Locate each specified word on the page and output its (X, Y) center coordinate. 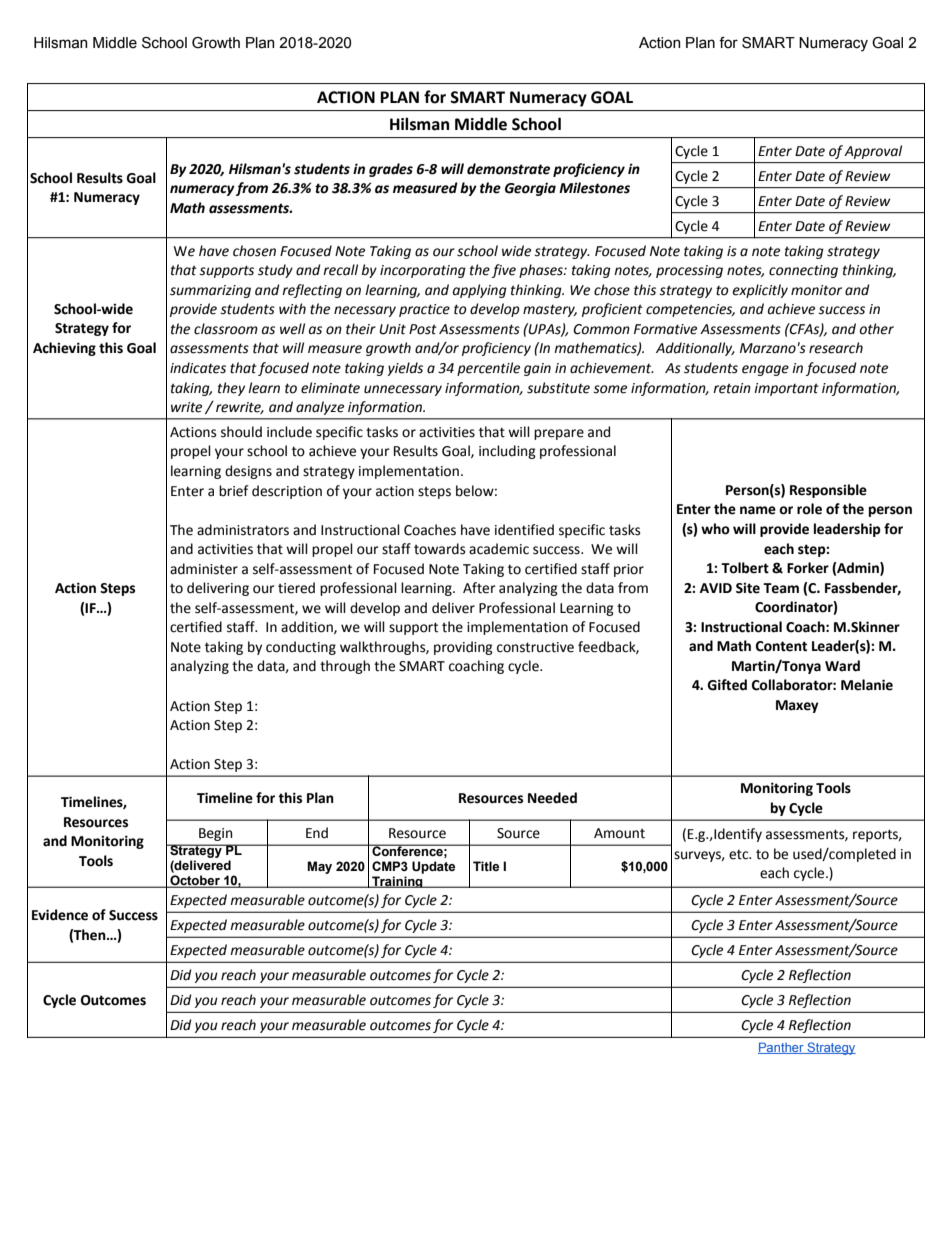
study (275, 271)
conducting (301, 648)
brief (233, 491)
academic (499, 549)
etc (740, 854)
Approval (873, 152)
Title (486, 866)
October (195, 881)
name (758, 510)
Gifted (727, 685)
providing (463, 648)
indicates (198, 368)
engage (765, 370)
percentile (488, 369)
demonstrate (508, 169)
